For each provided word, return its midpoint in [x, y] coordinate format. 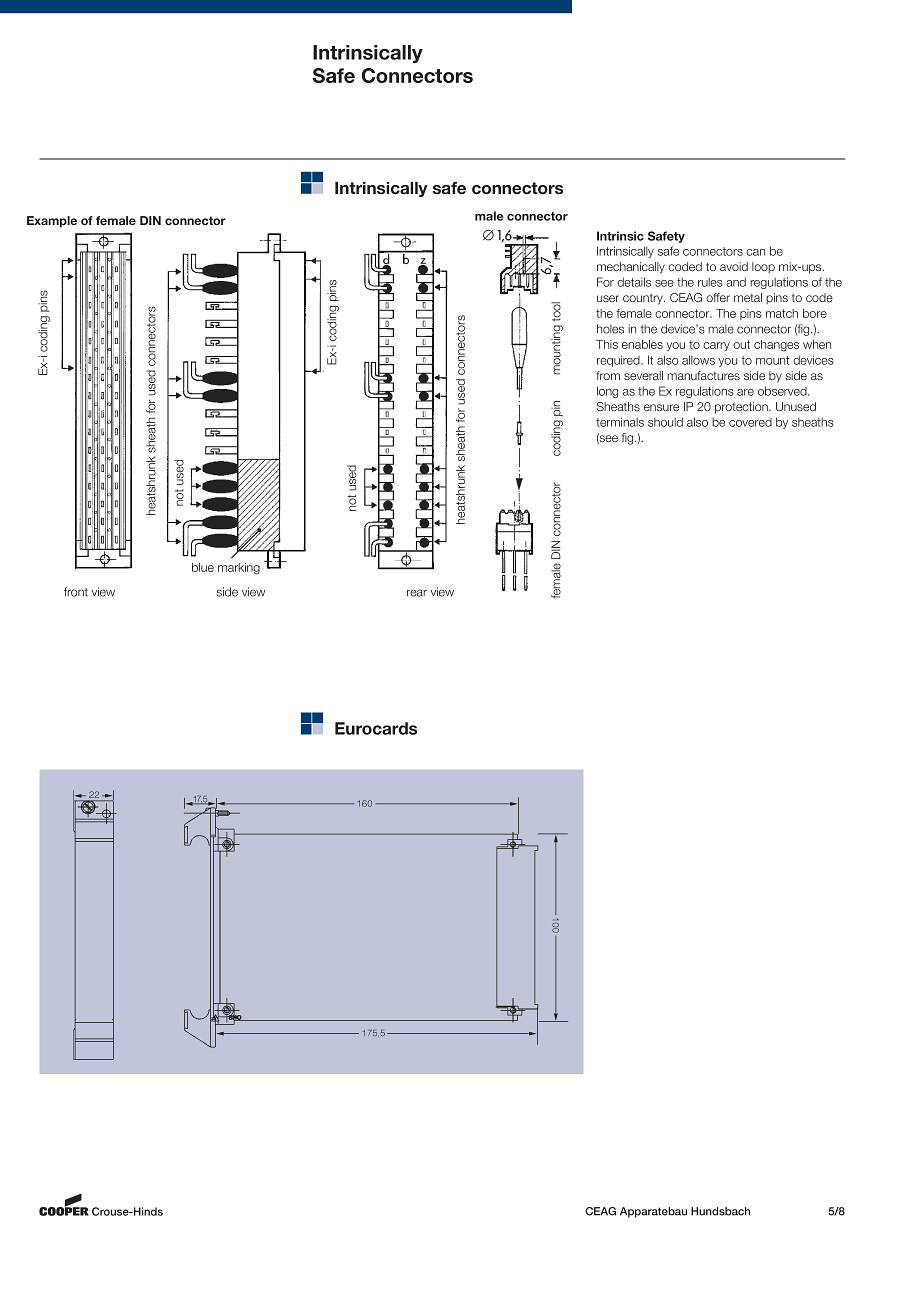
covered [750, 422]
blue [203, 567]
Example [52, 222]
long [607, 392]
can [755, 252]
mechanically [631, 268]
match [782, 313]
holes [610, 329]
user [608, 298]
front [76, 592]
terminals [620, 422]
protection [742, 408]
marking [239, 569]
